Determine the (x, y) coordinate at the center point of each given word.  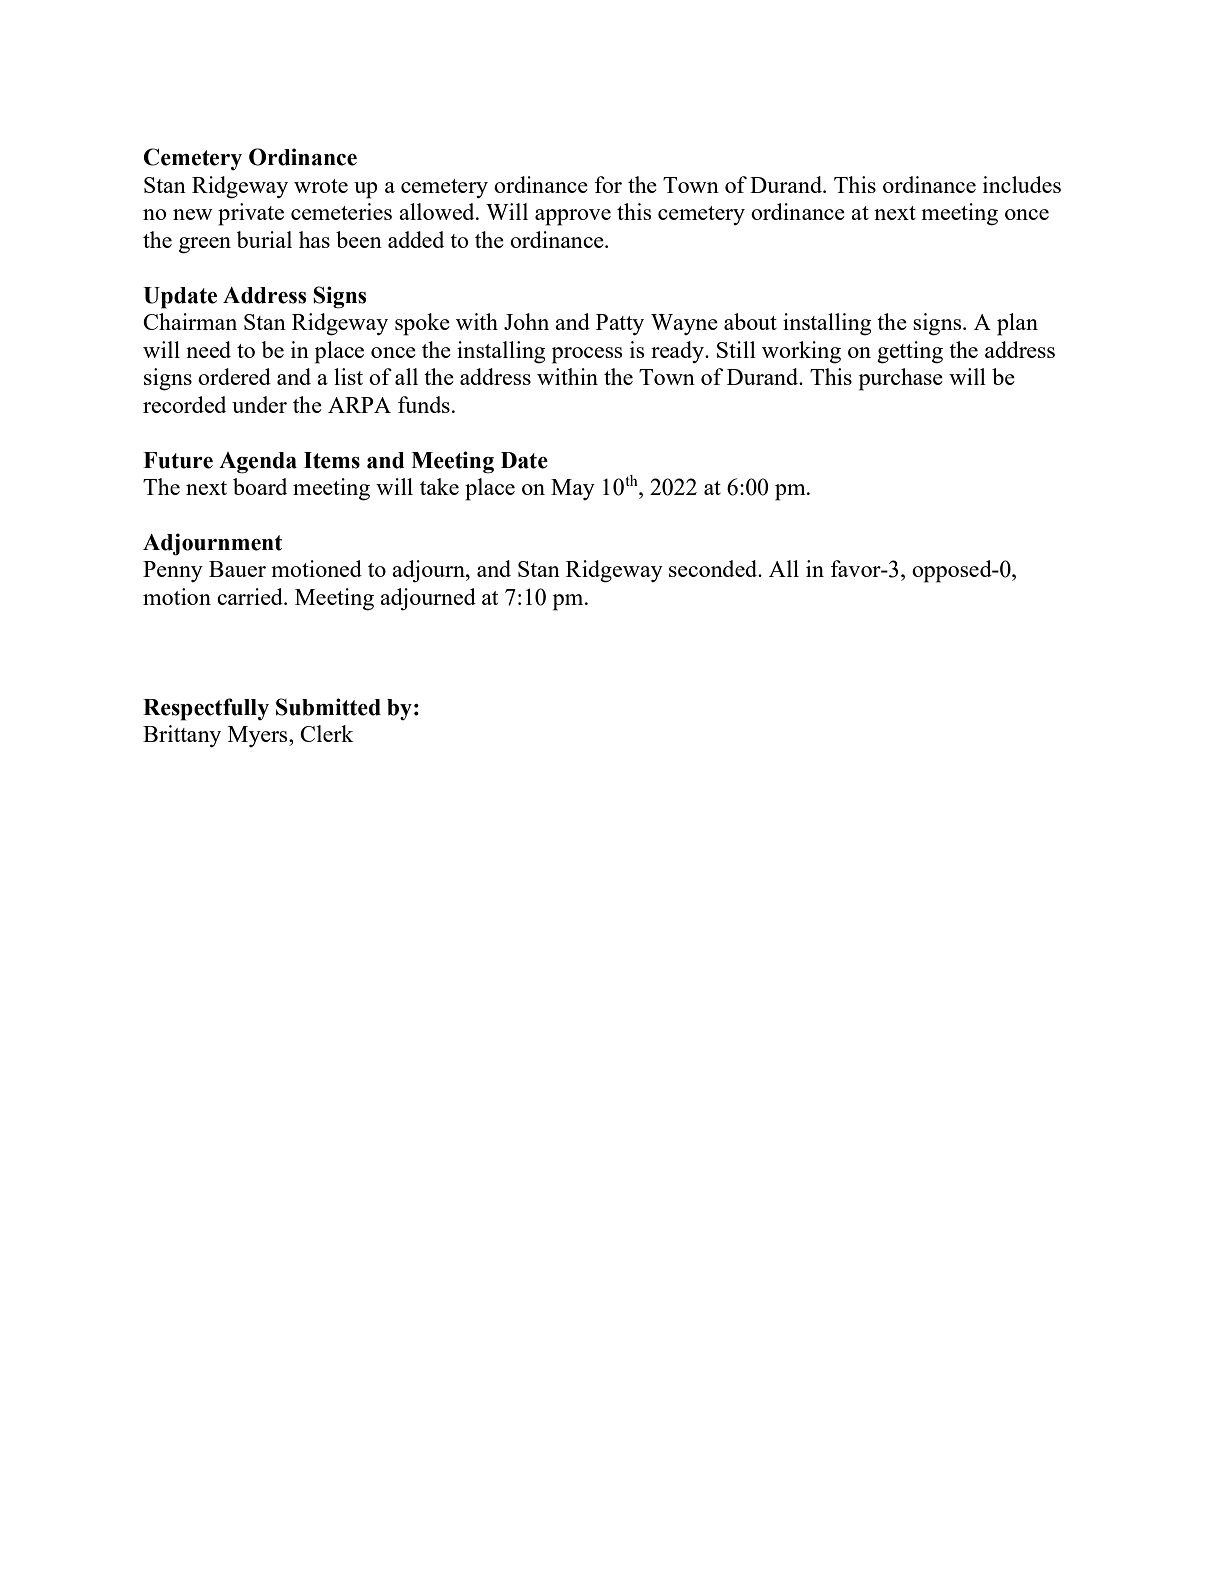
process (587, 355)
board (260, 486)
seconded (714, 568)
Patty (620, 324)
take (439, 486)
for (608, 184)
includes (1022, 184)
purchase (901, 379)
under (259, 404)
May (573, 489)
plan (1017, 324)
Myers (259, 736)
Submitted (328, 707)
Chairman (190, 321)
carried (251, 596)
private (251, 214)
